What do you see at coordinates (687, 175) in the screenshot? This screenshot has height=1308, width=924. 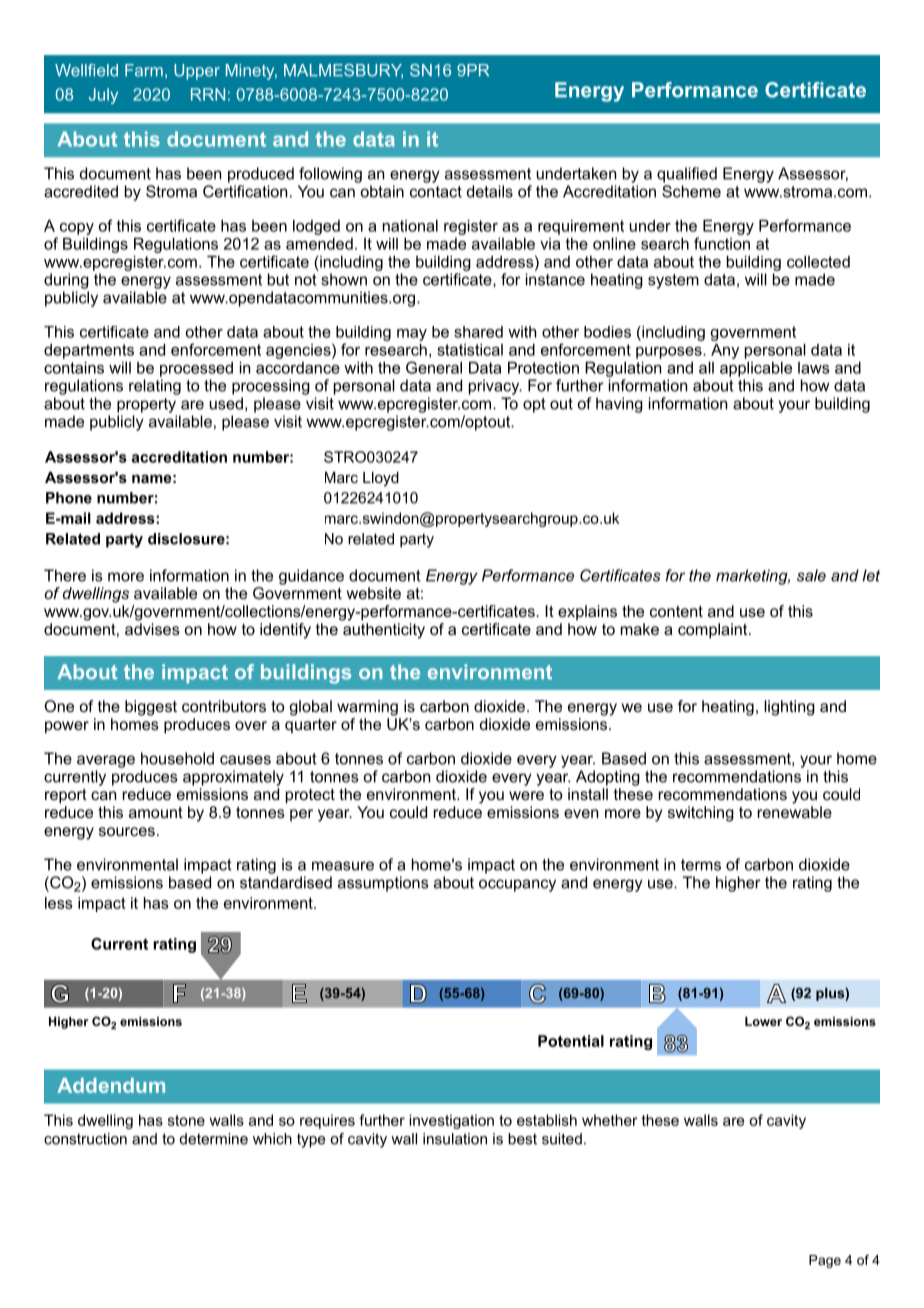 I see `qualified` at bounding box center [687, 175].
